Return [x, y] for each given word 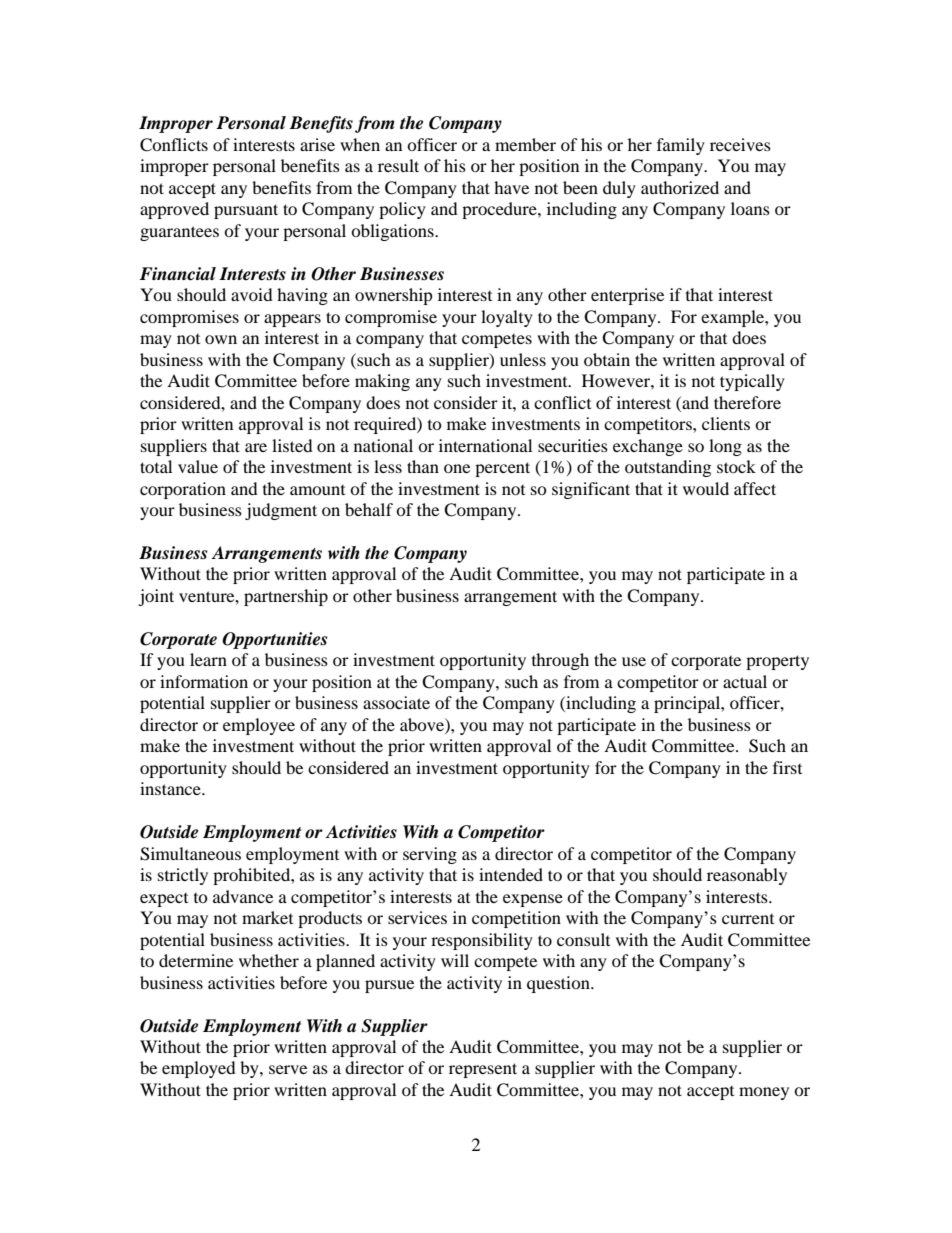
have [511, 187]
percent [502, 469]
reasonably [747, 876]
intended [511, 874]
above [423, 724]
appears [292, 320]
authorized [680, 187]
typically [752, 382]
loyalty [507, 318]
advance [243, 896]
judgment [281, 511]
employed [199, 1069]
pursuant [246, 211]
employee [259, 726]
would [706, 488]
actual [745, 681]
